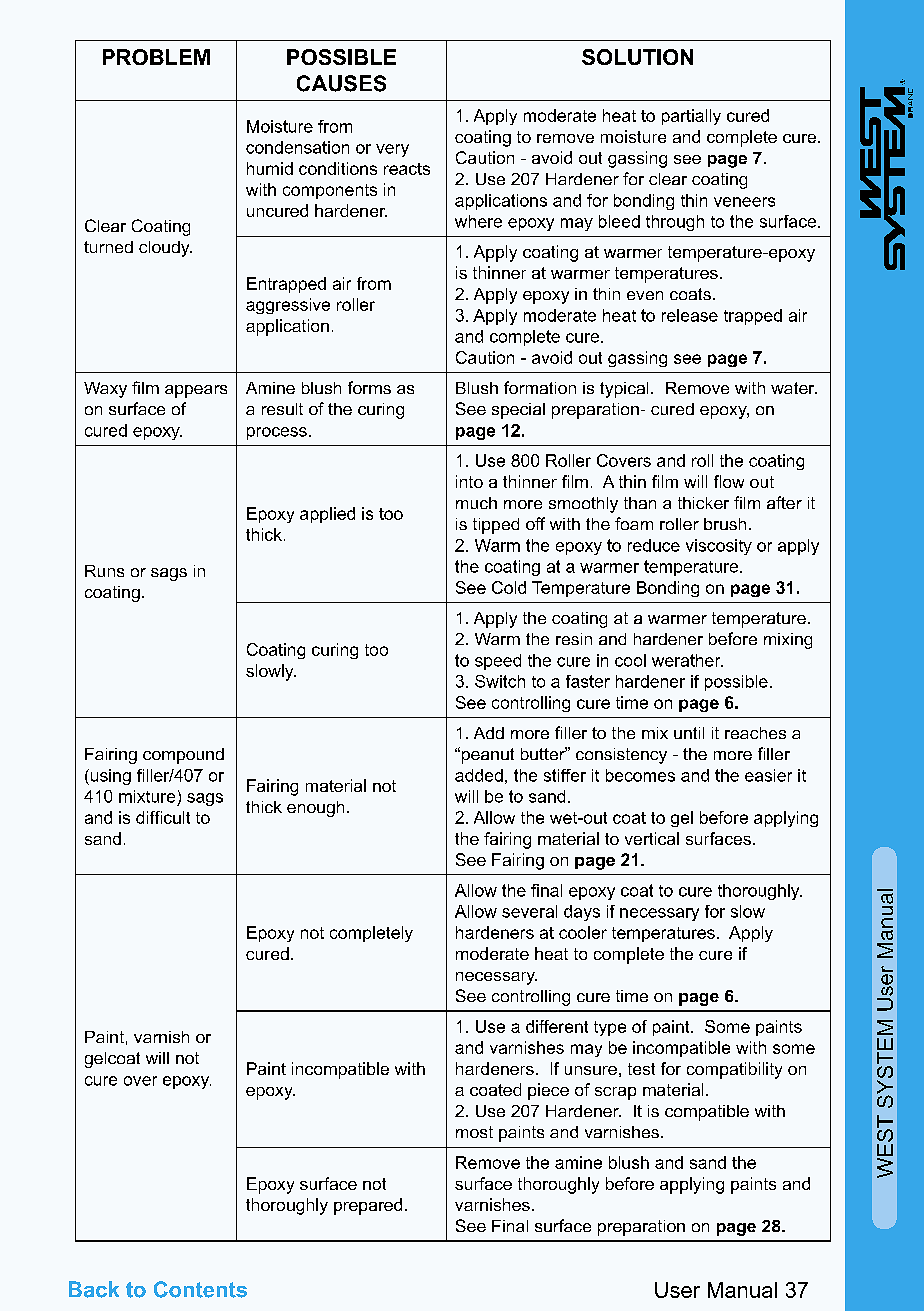 Image resolution: width=924 pixels, height=1311 pixels. I want to click on until, so click(689, 733).
